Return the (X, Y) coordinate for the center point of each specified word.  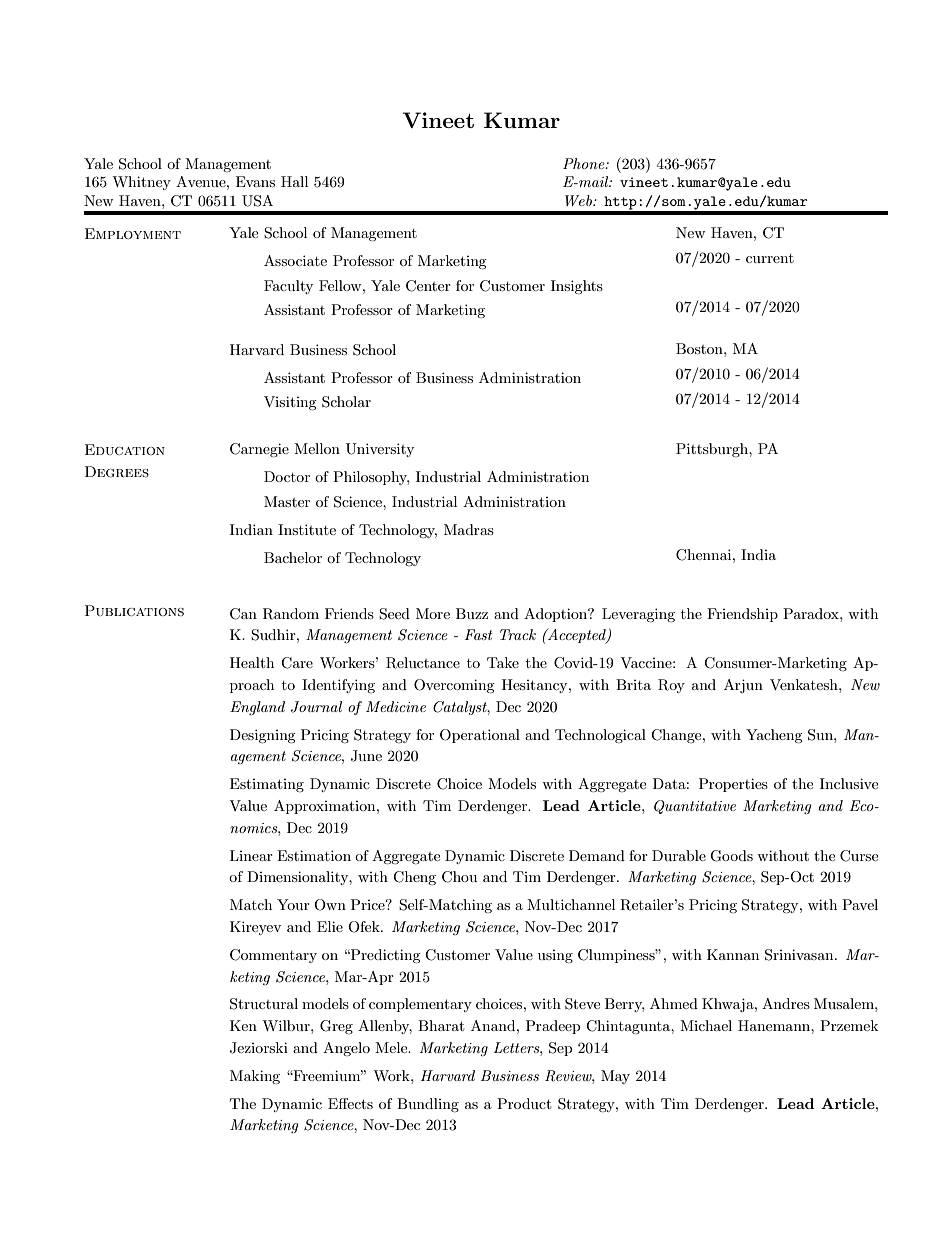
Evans (255, 181)
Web (579, 200)
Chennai (705, 555)
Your (293, 904)
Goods (731, 856)
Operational (480, 736)
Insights (577, 287)
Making (255, 1077)
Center (428, 286)
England (257, 708)
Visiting (290, 403)
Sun (821, 735)
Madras (469, 529)
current (770, 258)
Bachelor (293, 557)
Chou (459, 877)
